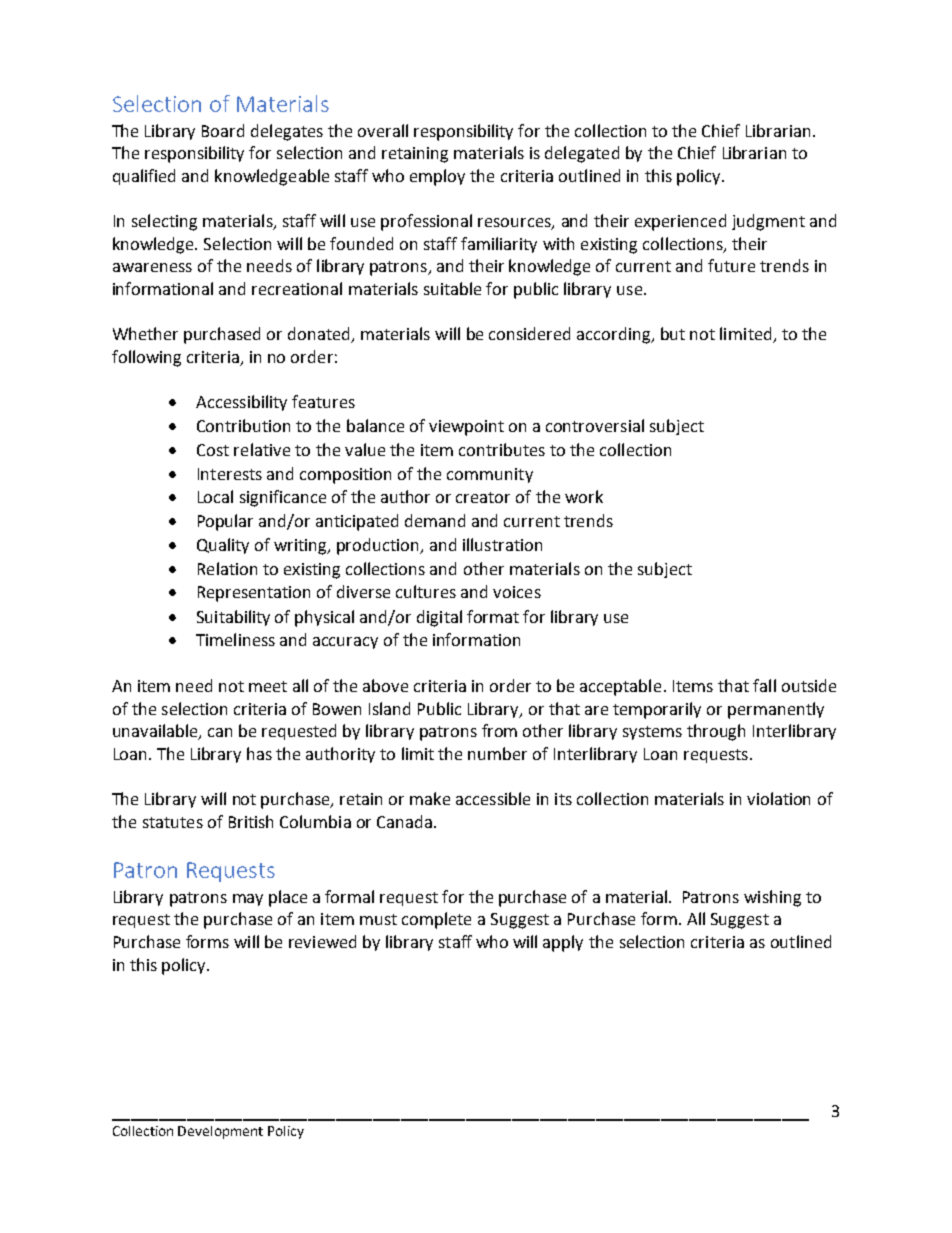 The width and height of the image is (952, 1233). Describe the element at coordinates (241, 403) in the image. I see `Accessibility` at that location.
